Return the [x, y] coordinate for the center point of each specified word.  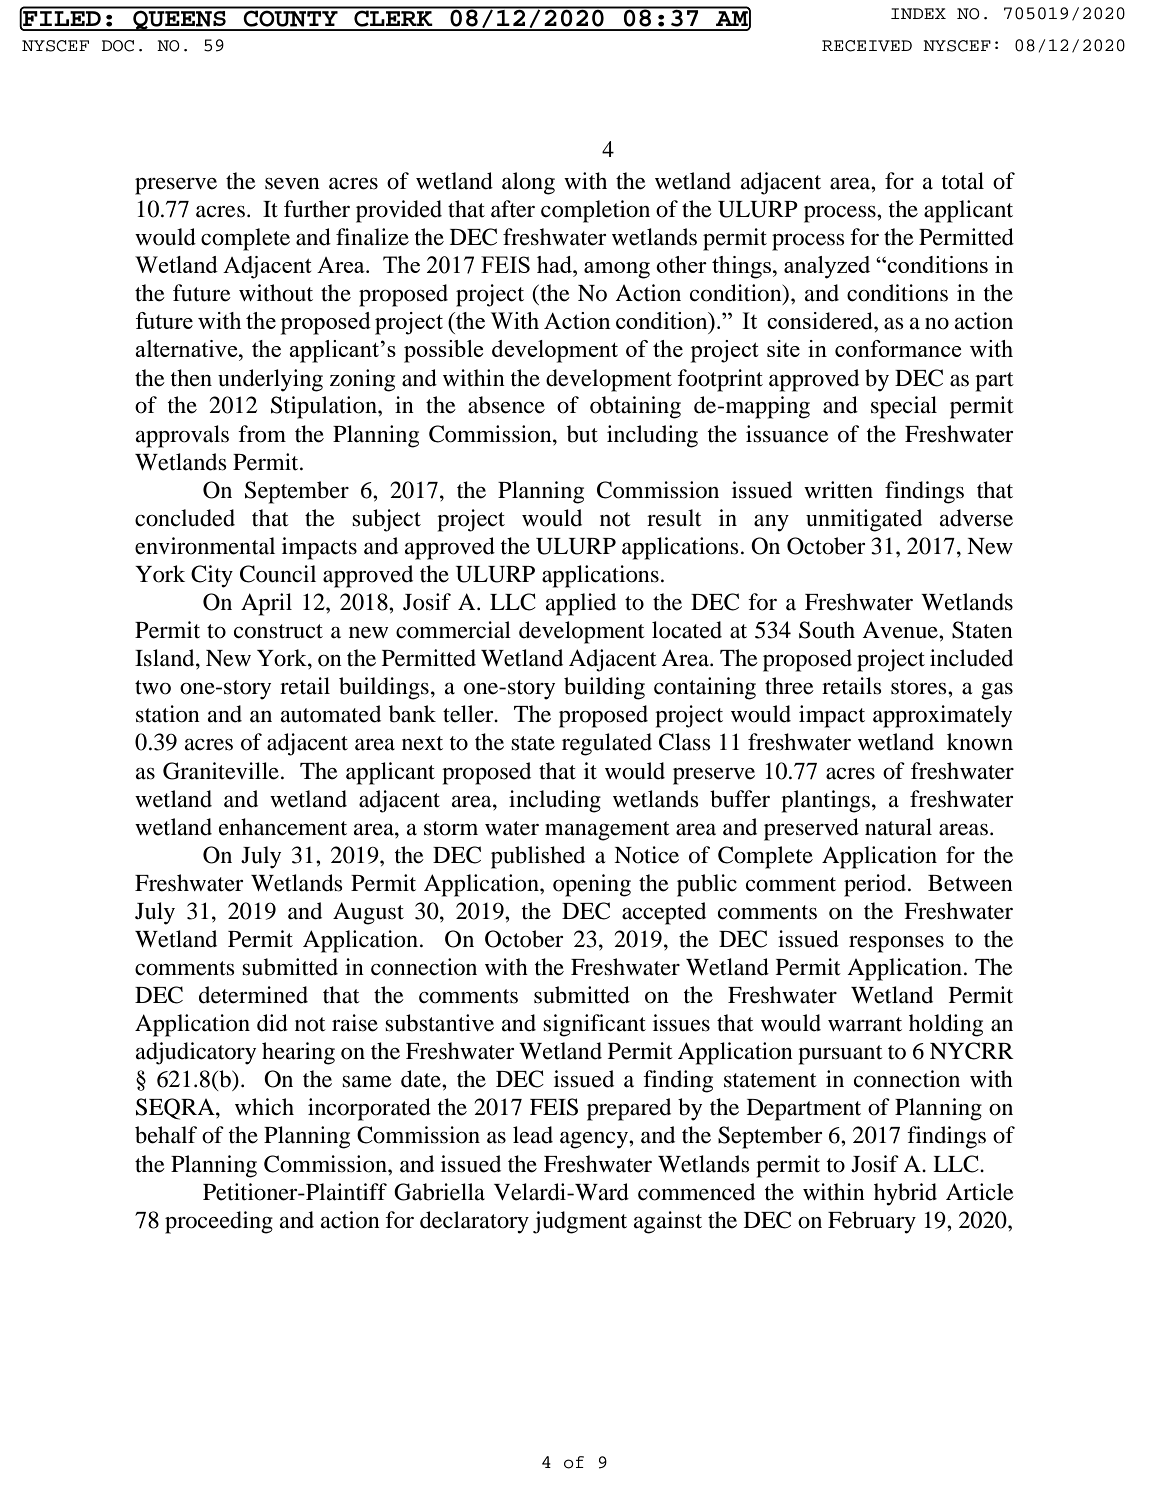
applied [581, 604]
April [266, 604]
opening [592, 885]
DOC [118, 46]
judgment [580, 1222]
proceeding [219, 1222]
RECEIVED [867, 46]
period [875, 885]
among [617, 270]
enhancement [283, 827]
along [528, 183]
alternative [187, 348]
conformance [898, 348]
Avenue [901, 630]
